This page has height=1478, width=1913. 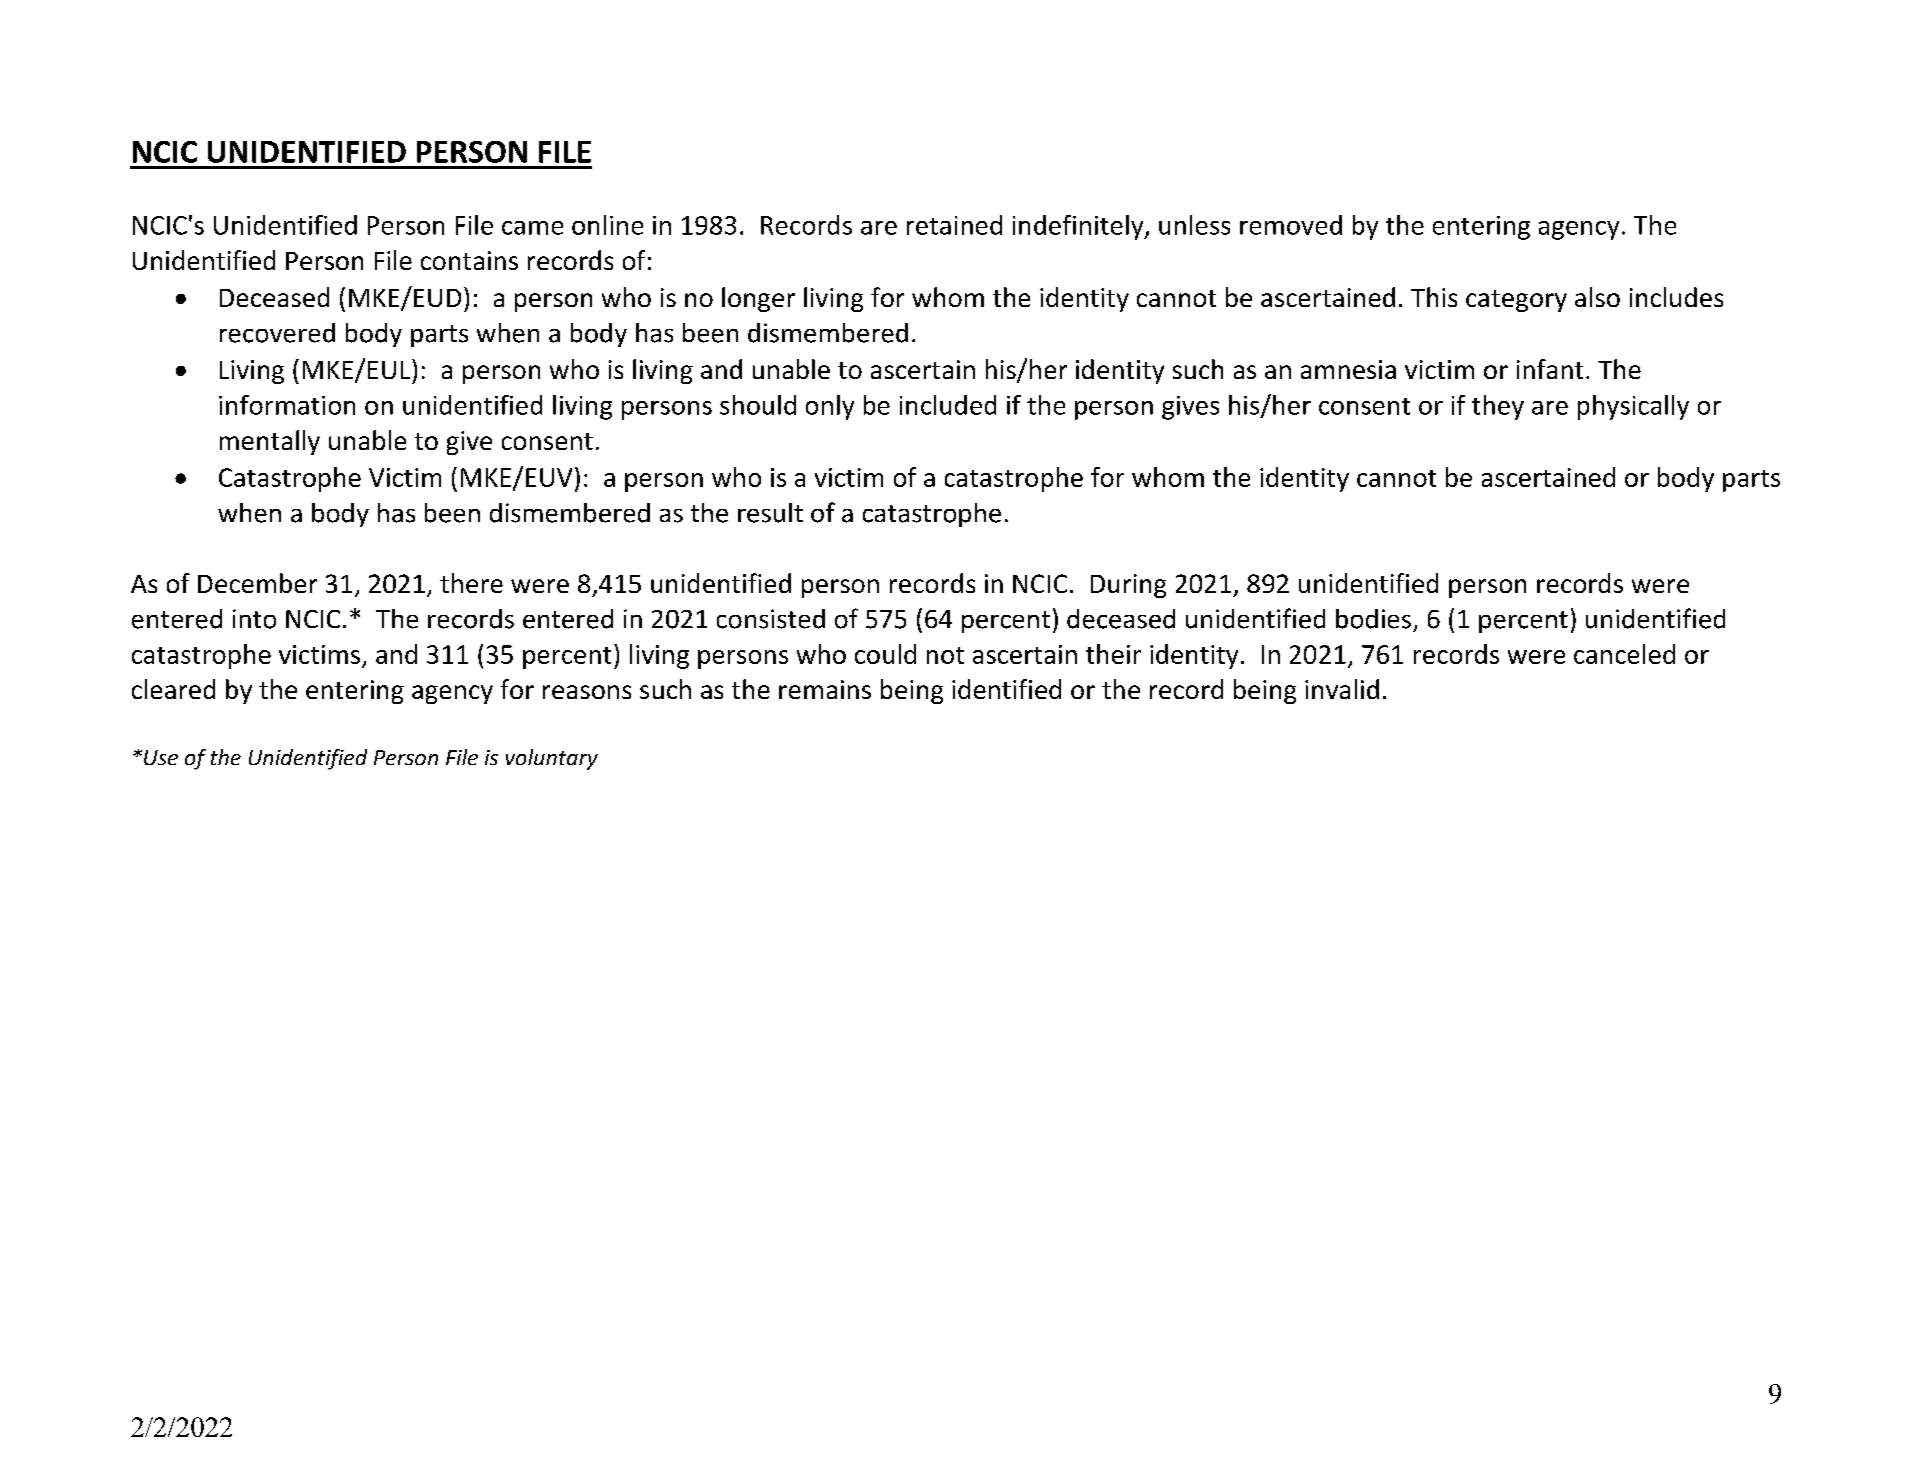 What do you see at coordinates (469, 260) in the page?
I see `contains` at bounding box center [469, 260].
